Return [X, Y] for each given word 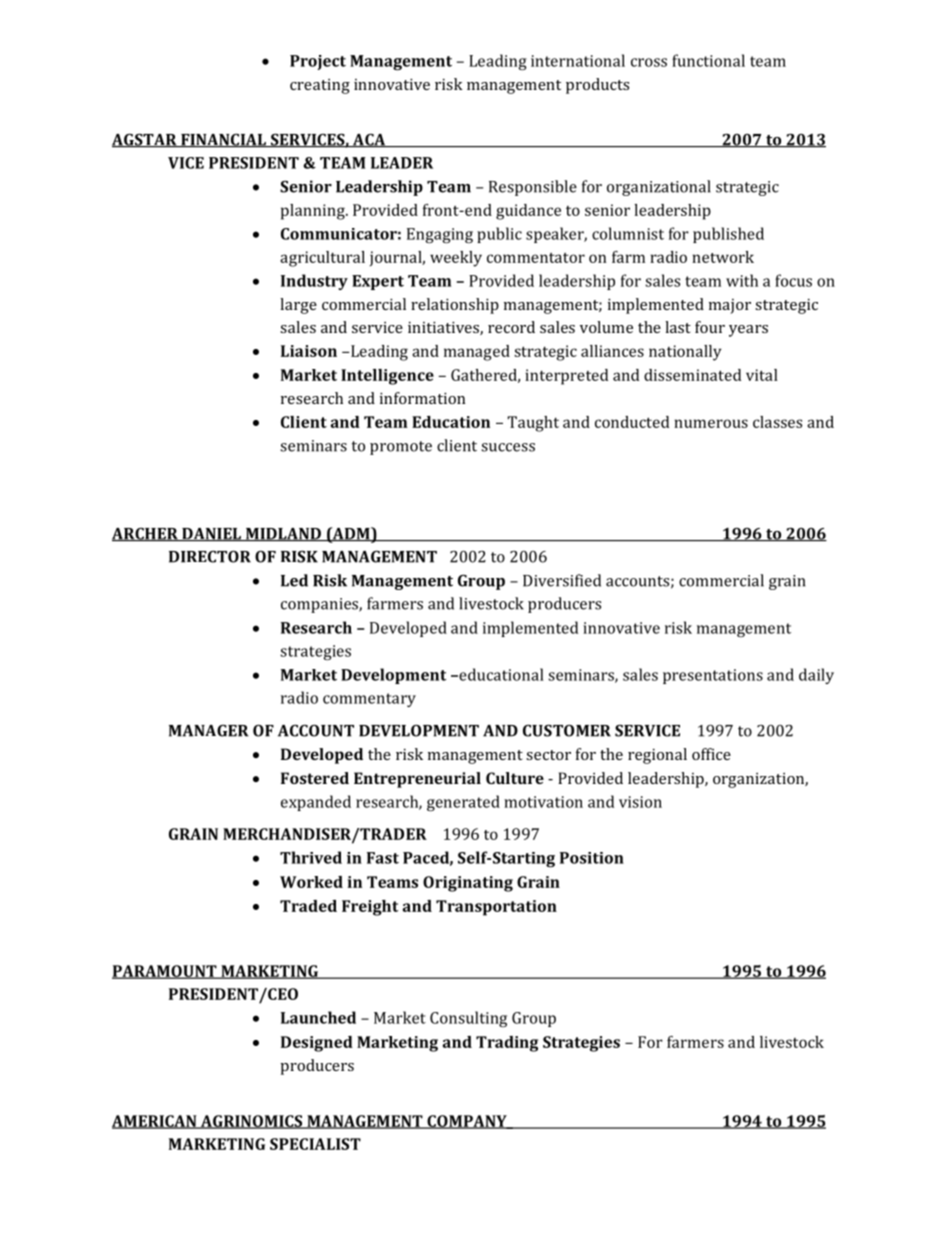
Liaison [309, 351]
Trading [507, 1044]
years [748, 331]
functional [708, 60]
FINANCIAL [223, 140]
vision [640, 802]
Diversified [562, 580]
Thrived [311, 857]
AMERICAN [155, 1122]
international [578, 60]
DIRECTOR [210, 556]
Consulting [468, 1019]
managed [477, 353]
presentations [713, 676]
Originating [468, 884]
